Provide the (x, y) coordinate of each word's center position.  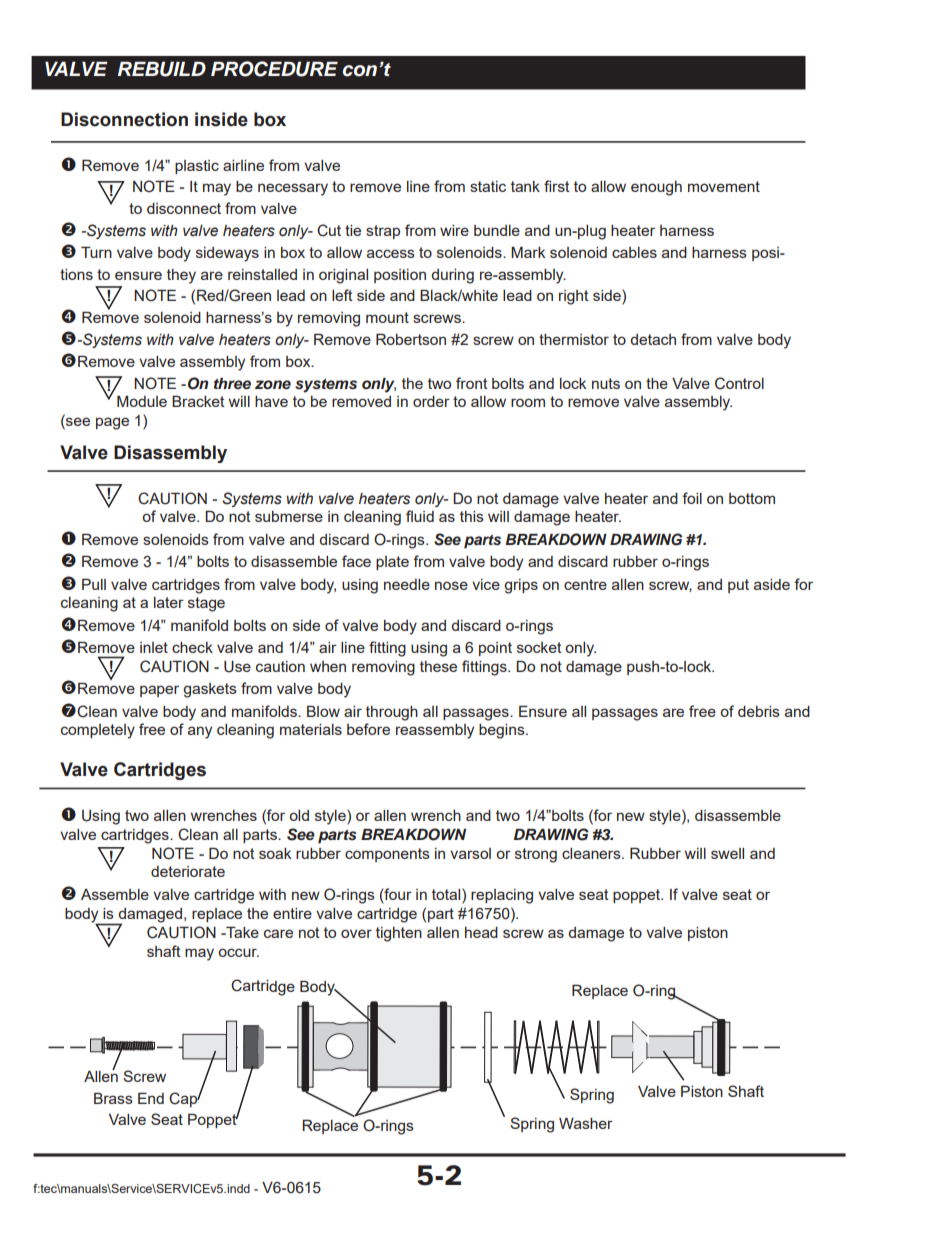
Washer (586, 1123)
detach (653, 339)
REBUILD (162, 69)
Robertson (411, 339)
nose (451, 585)
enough (656, 188)
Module (142, 401)
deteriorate (188, 871)
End (151, 1098)
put (738, 586)
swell (727, 853)
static (488, 186)
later (169, 602)
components (387, 855)
